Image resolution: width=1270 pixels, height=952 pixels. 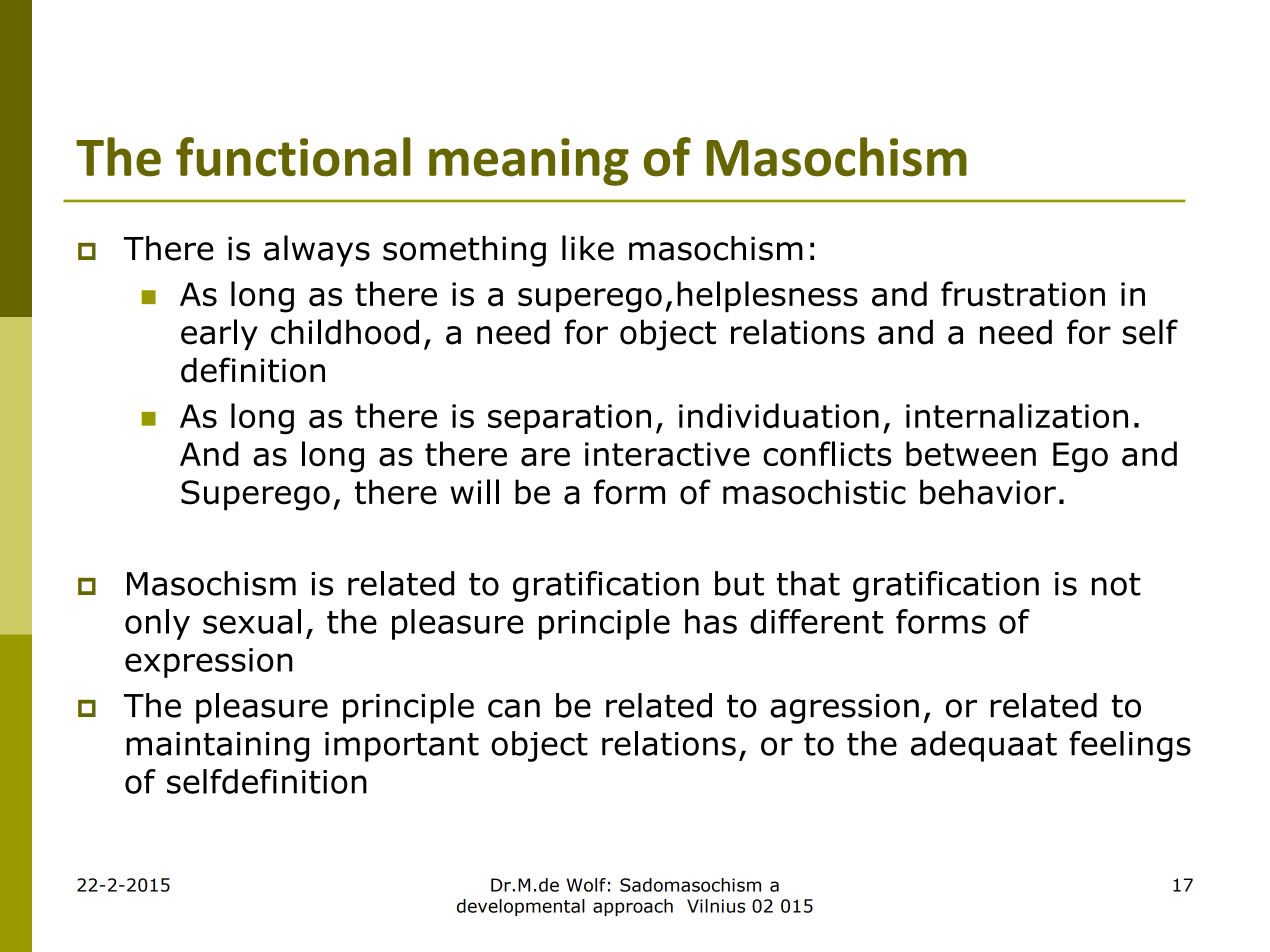 I want to click on separation, so click(x=569, y=419).
